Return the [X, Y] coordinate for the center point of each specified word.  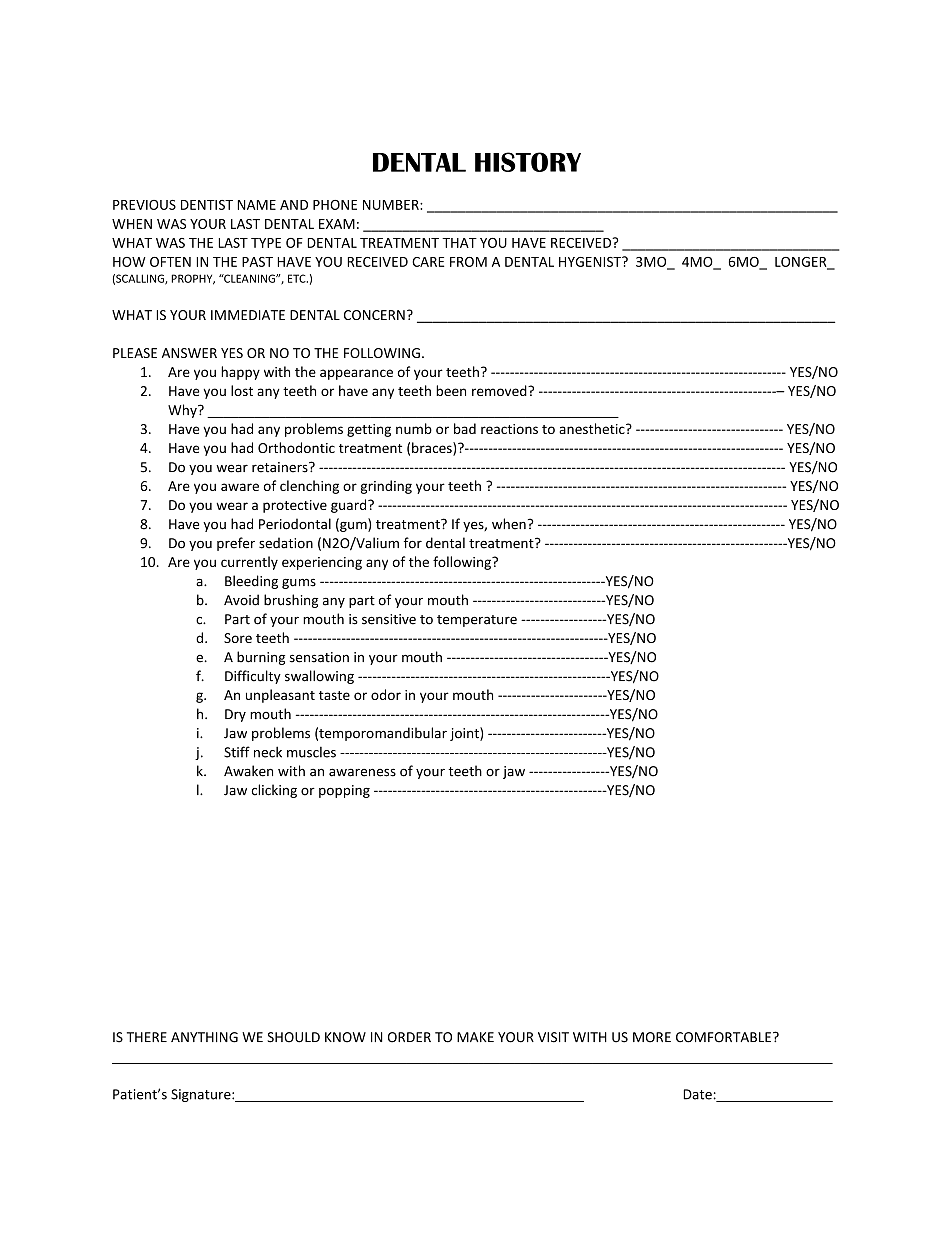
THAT [459, 243]
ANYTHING [204, 1037]
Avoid [241, 600]
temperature [477, 621]
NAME [256, 205]
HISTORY [528, 162]
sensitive [389, 619]
